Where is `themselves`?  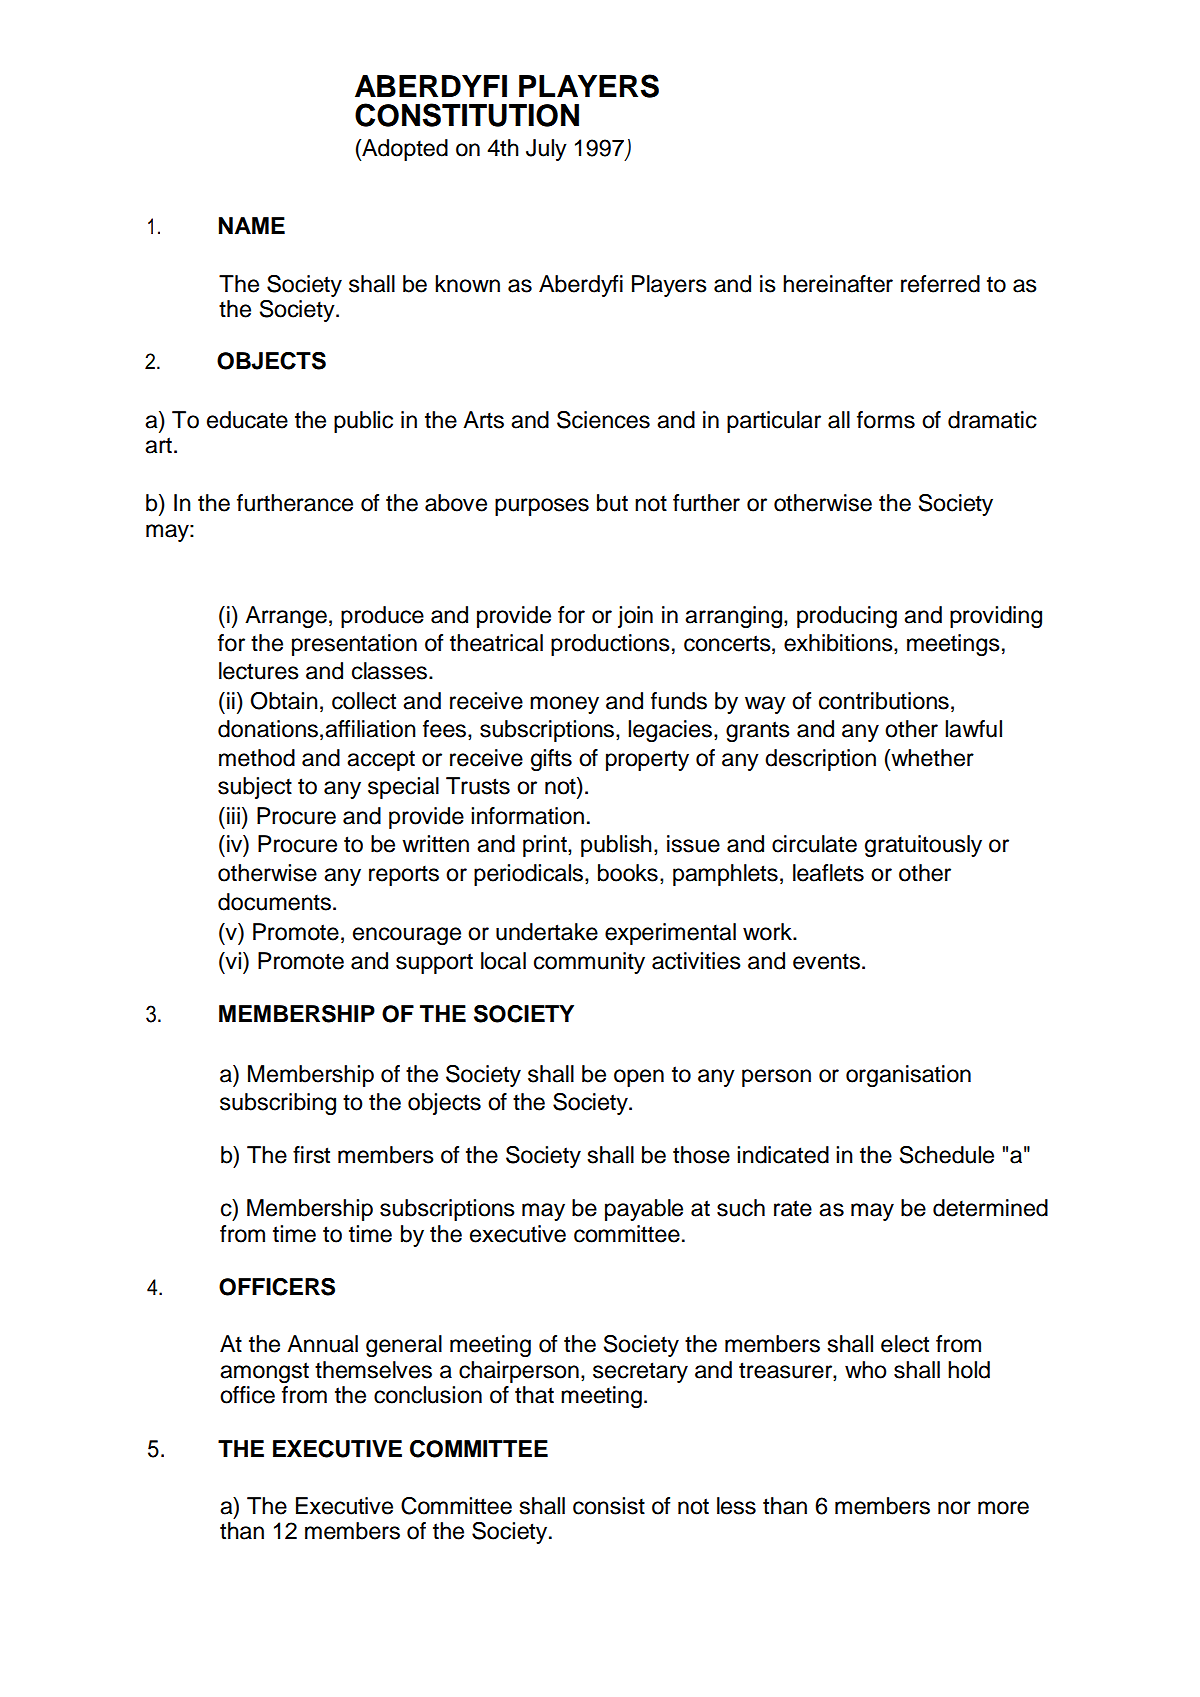
themselves is located at coordinates (373, 1370).
